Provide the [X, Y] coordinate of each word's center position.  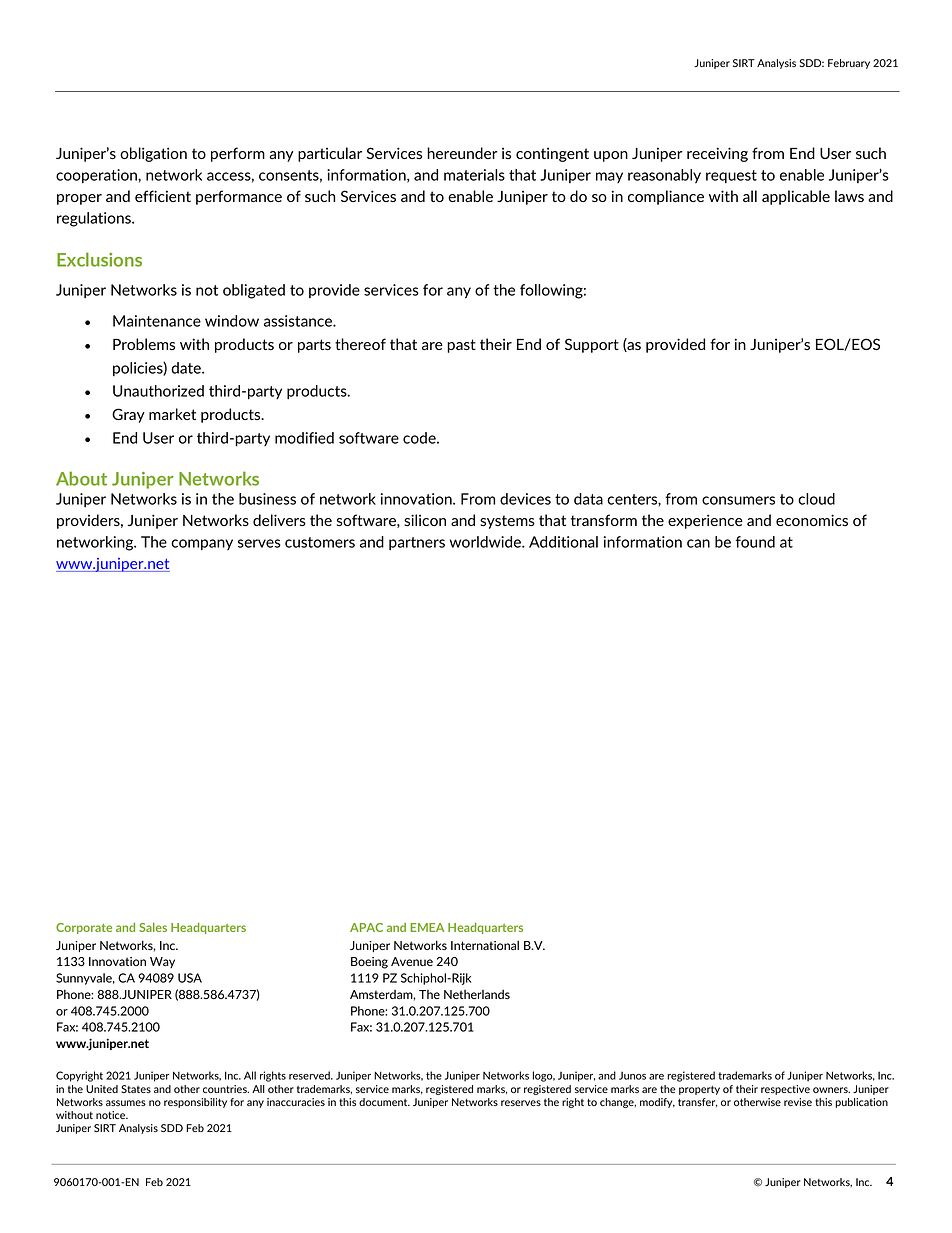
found [755, 542]
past [461, 346]
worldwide [486, 542]
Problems [144, 344]
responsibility [195, 1103]
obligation [153, 154]
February [849, 64]
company [202, 544]
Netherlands [477, 994]
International [485, 945]
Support [592, 345]
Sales [153, 927]
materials [474, 175]
